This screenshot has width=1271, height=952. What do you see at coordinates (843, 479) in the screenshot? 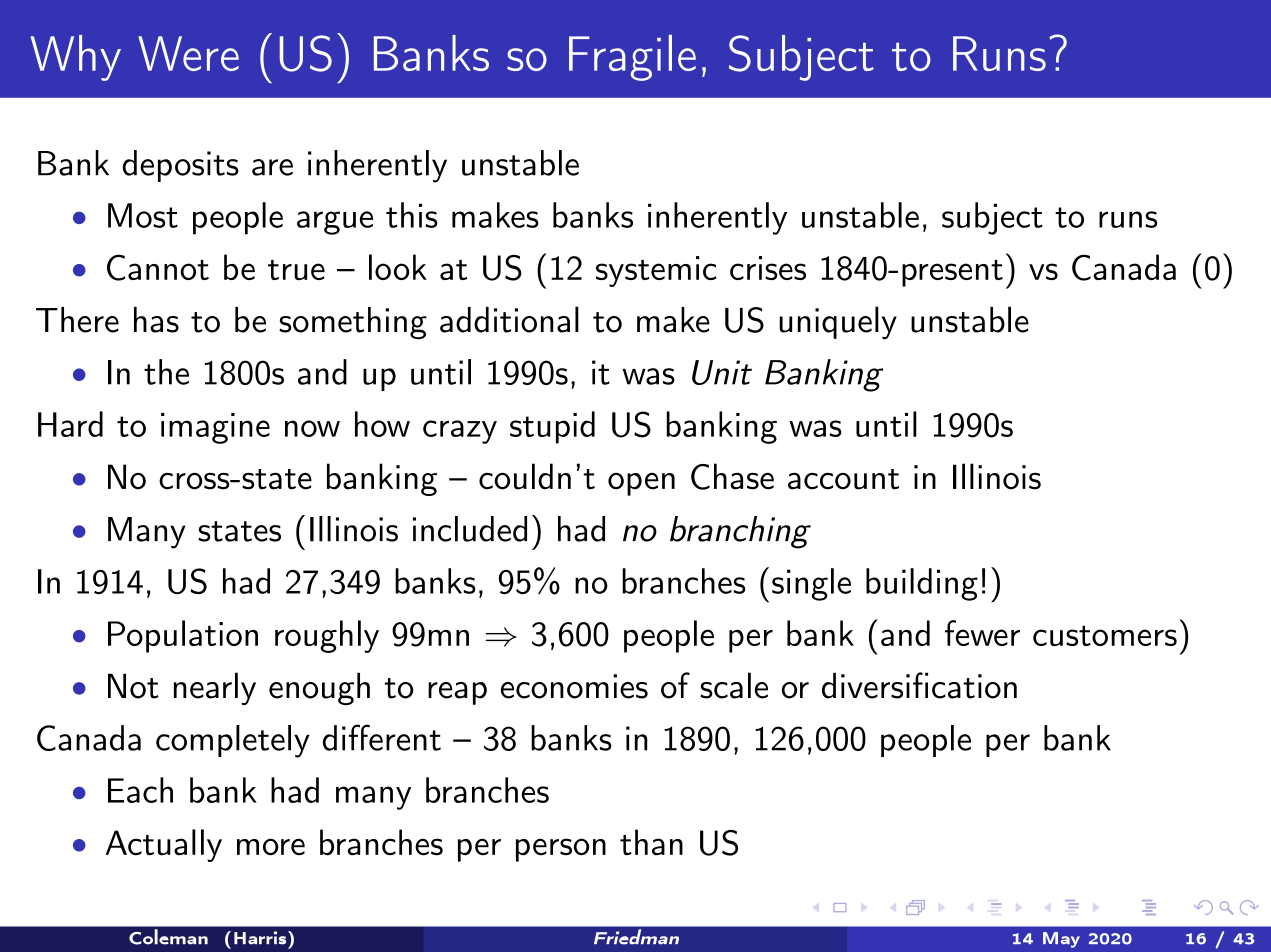
I see `account` at bounding box center [843, 479].
